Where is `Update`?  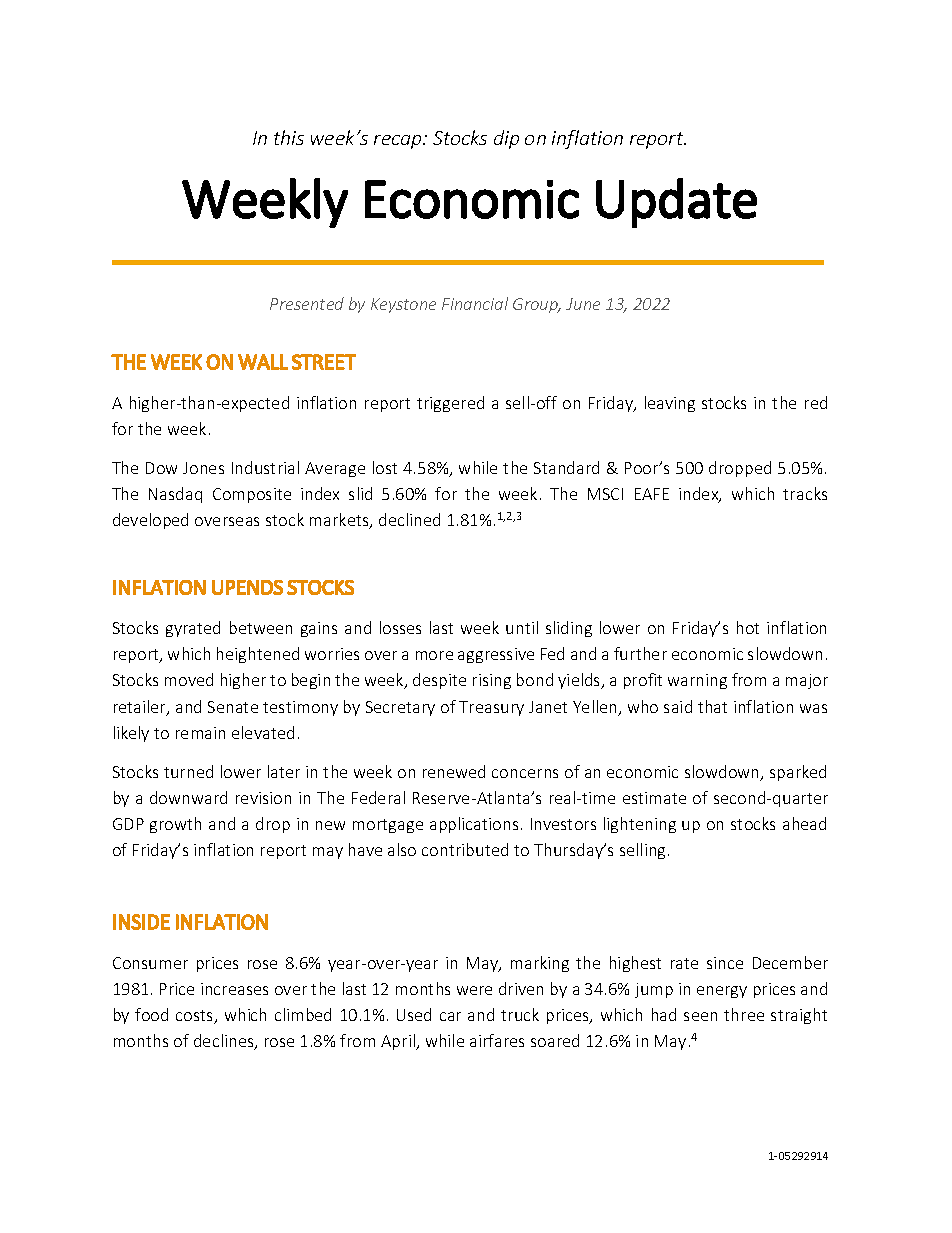
Update is located at coordinates (676, 203).
